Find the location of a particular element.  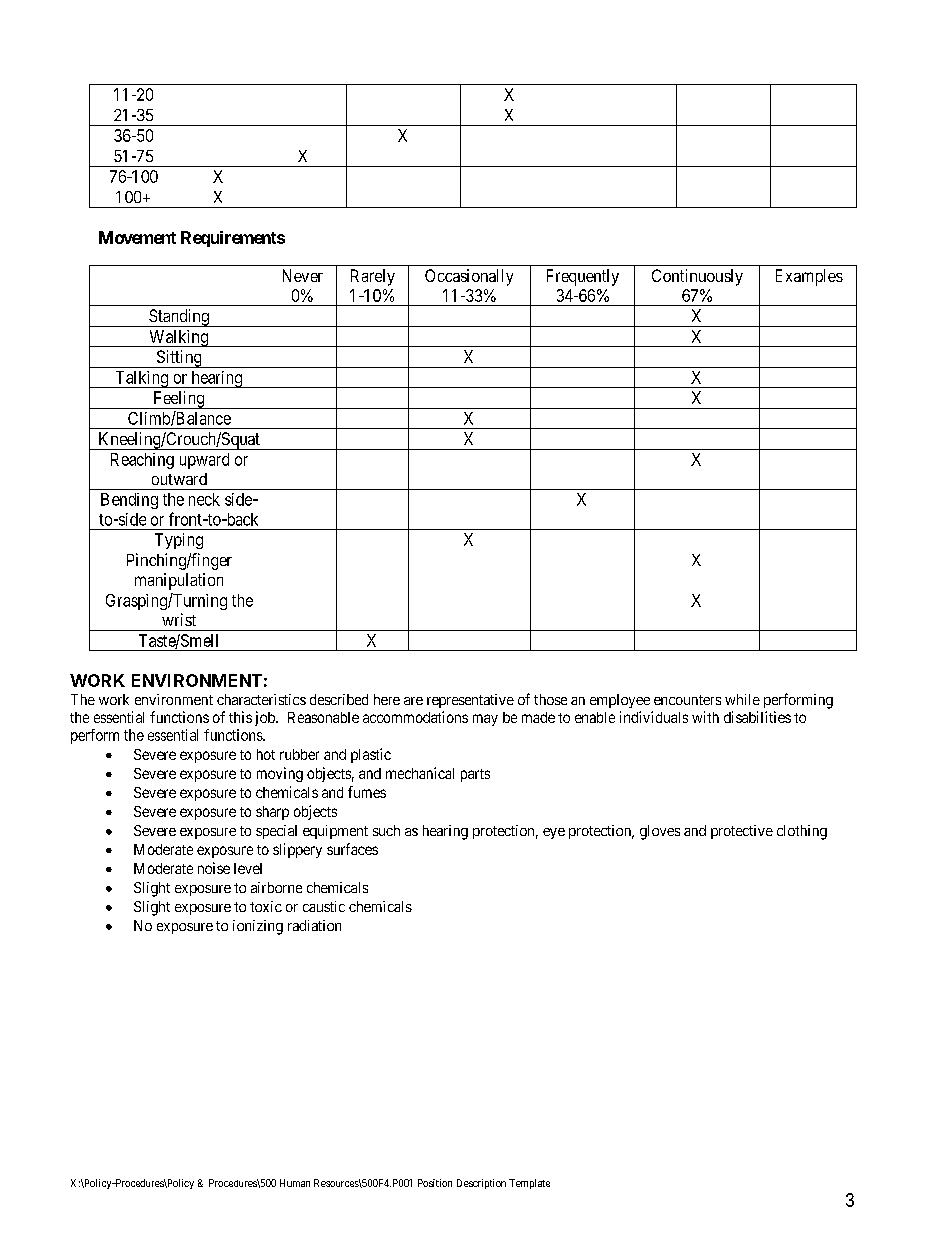

Continuously is located at coordinates (697, 277).
